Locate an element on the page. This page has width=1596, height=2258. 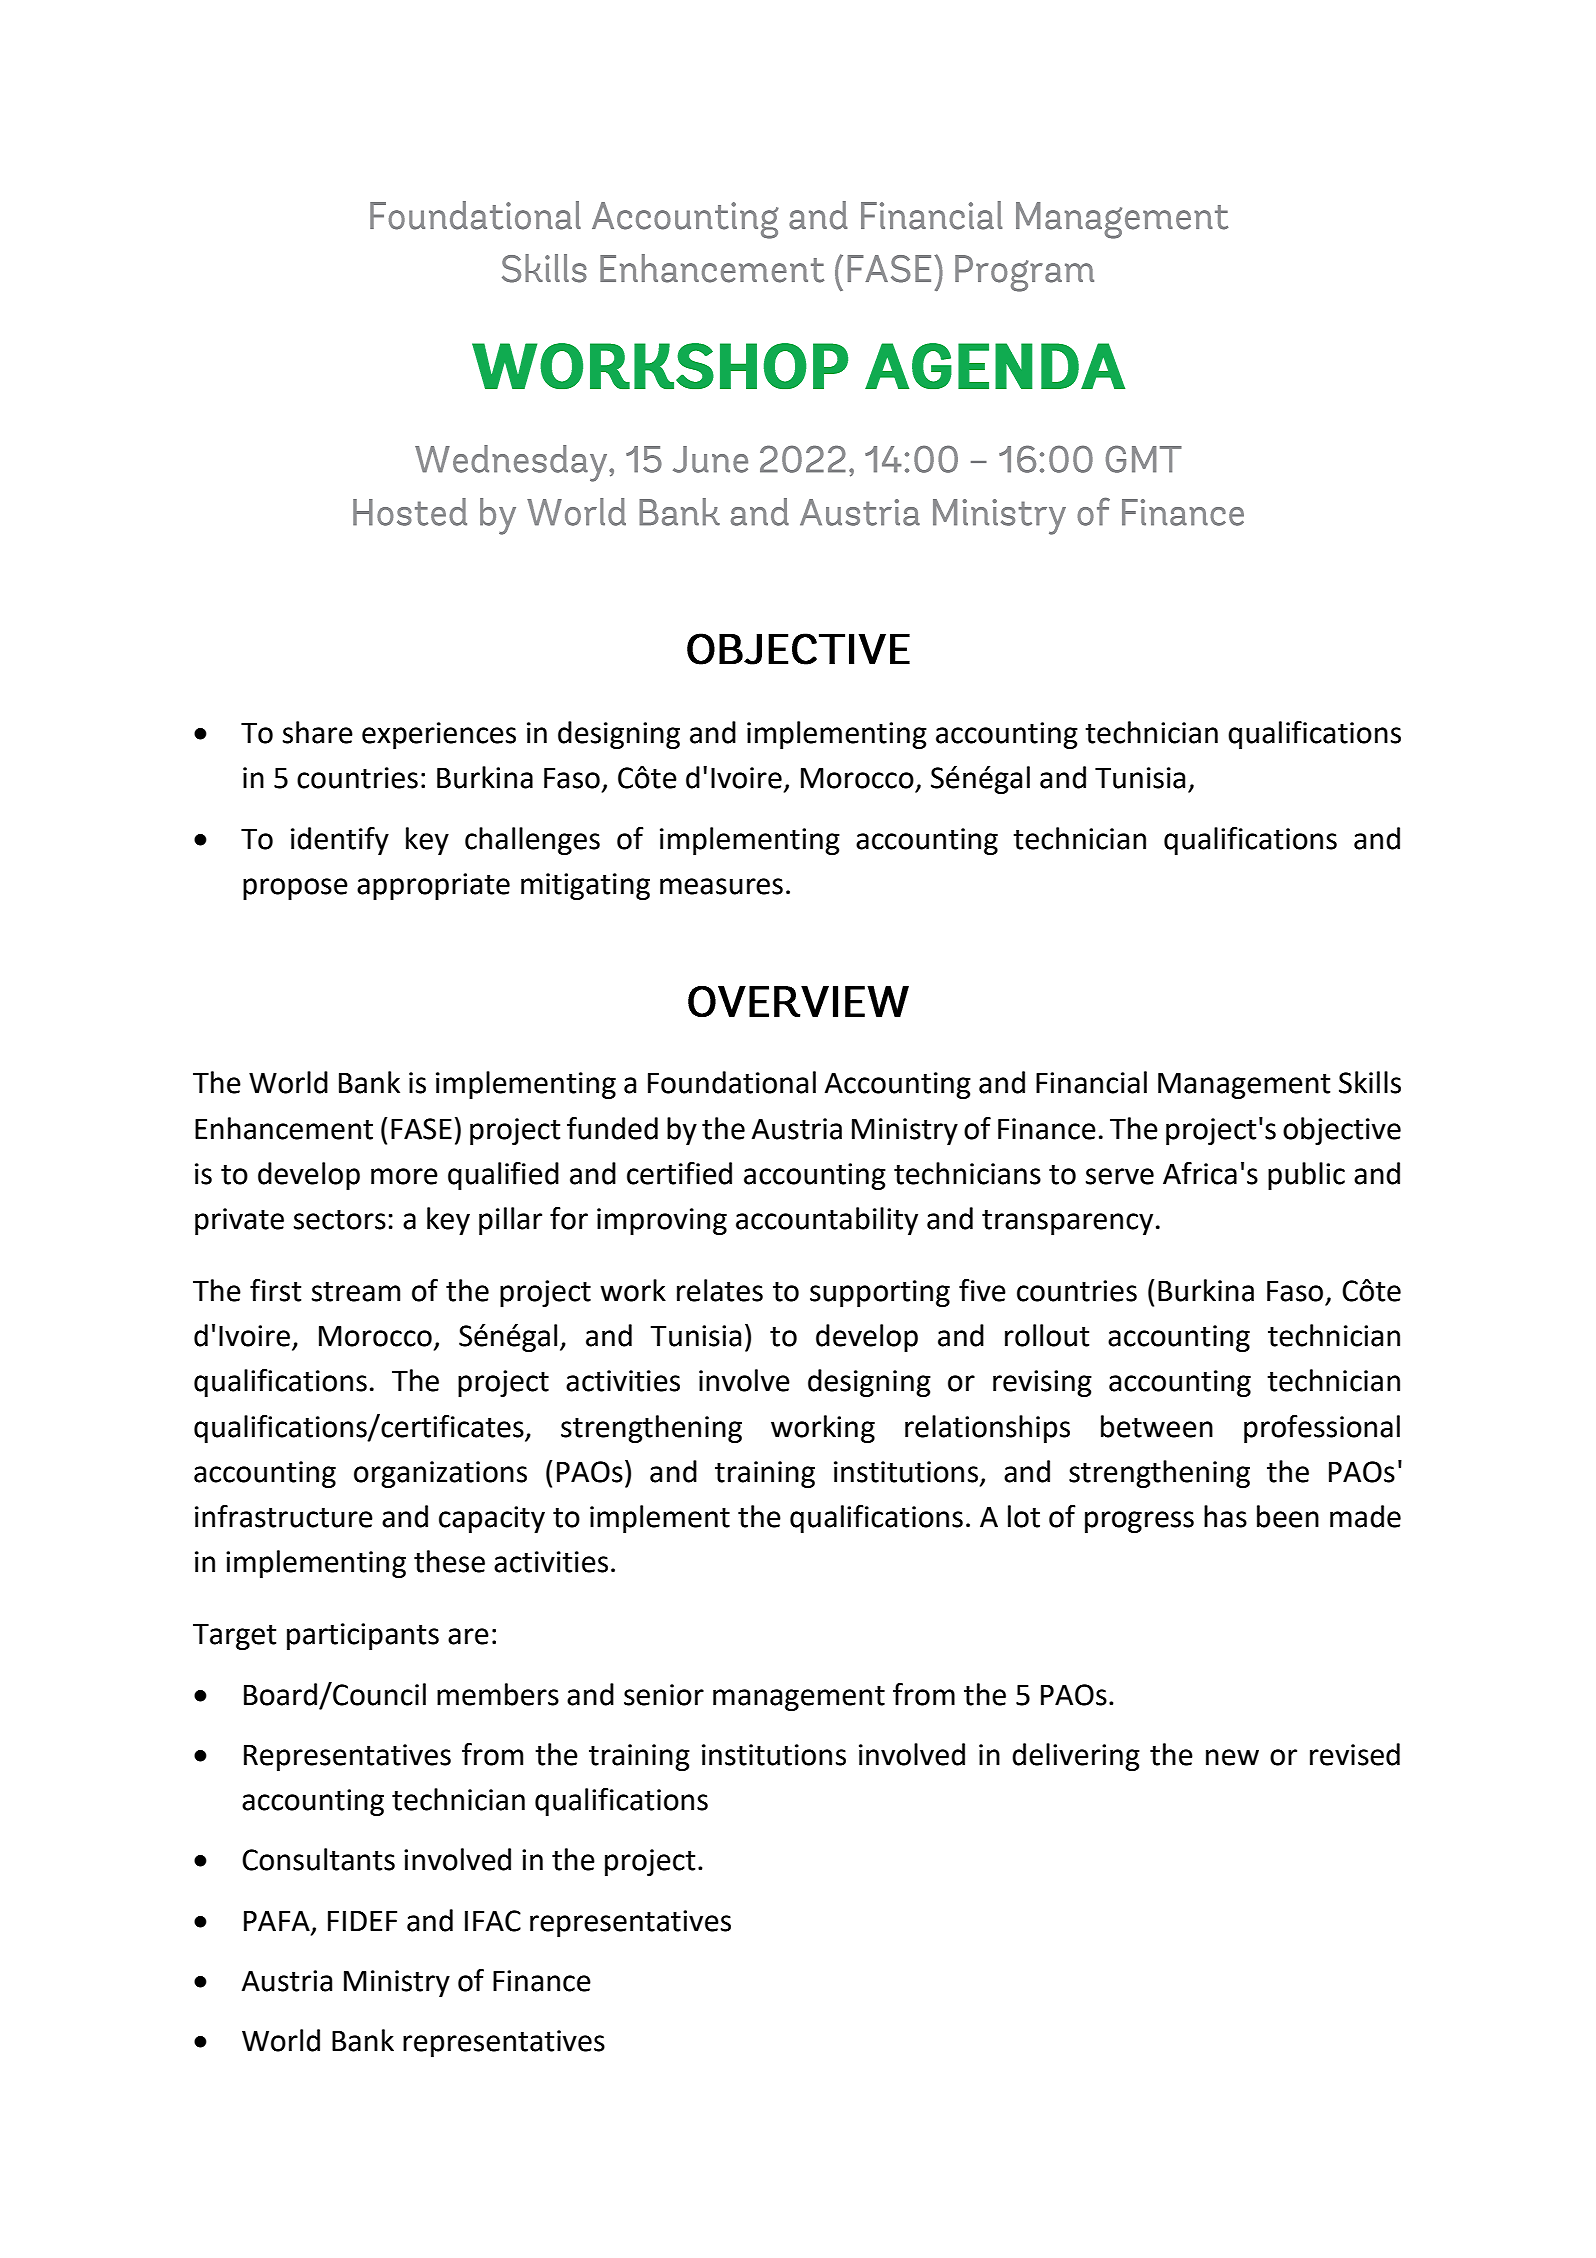
new is located at coordinates (1232, 1757).
